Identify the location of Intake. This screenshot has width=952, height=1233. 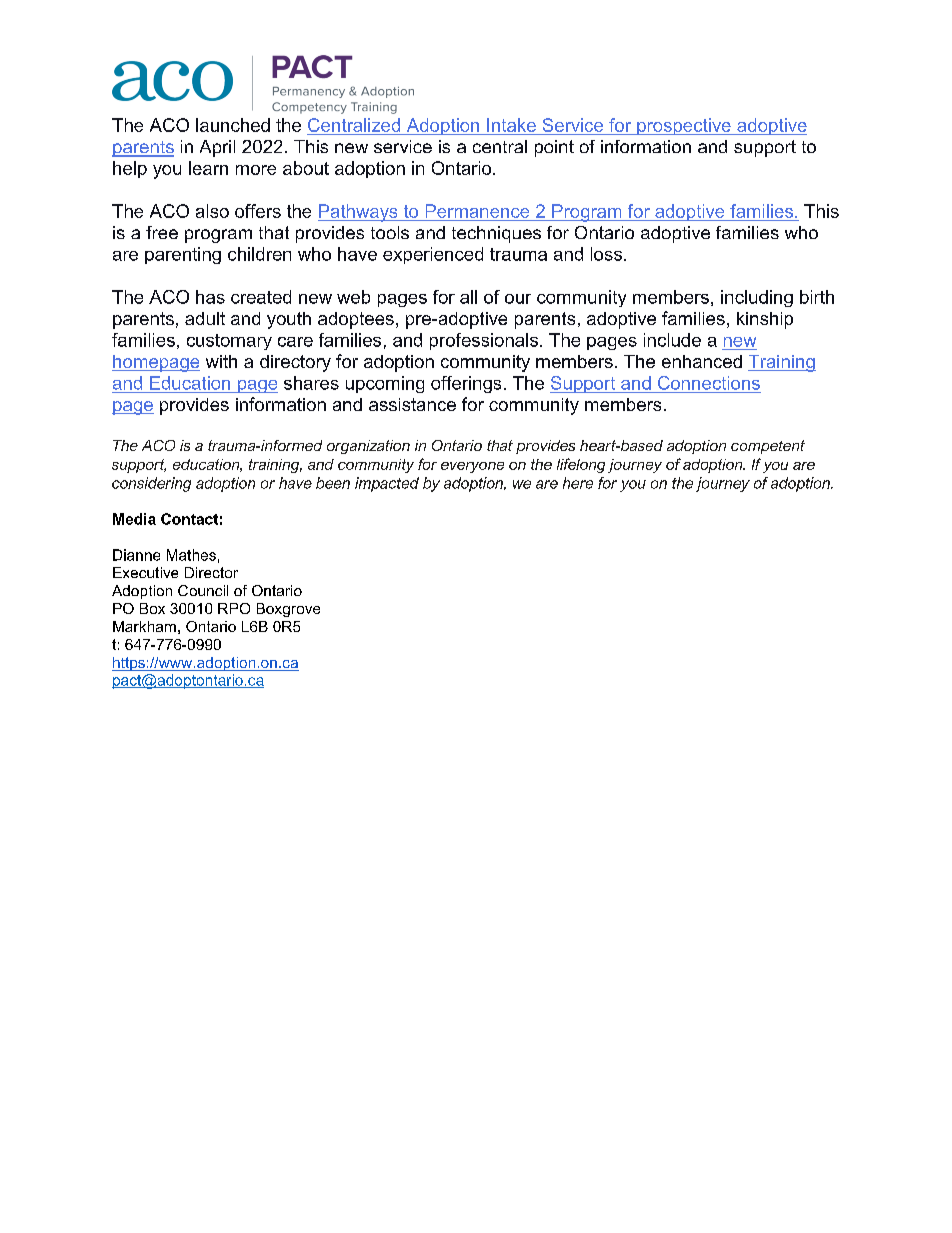
(511, 125).
